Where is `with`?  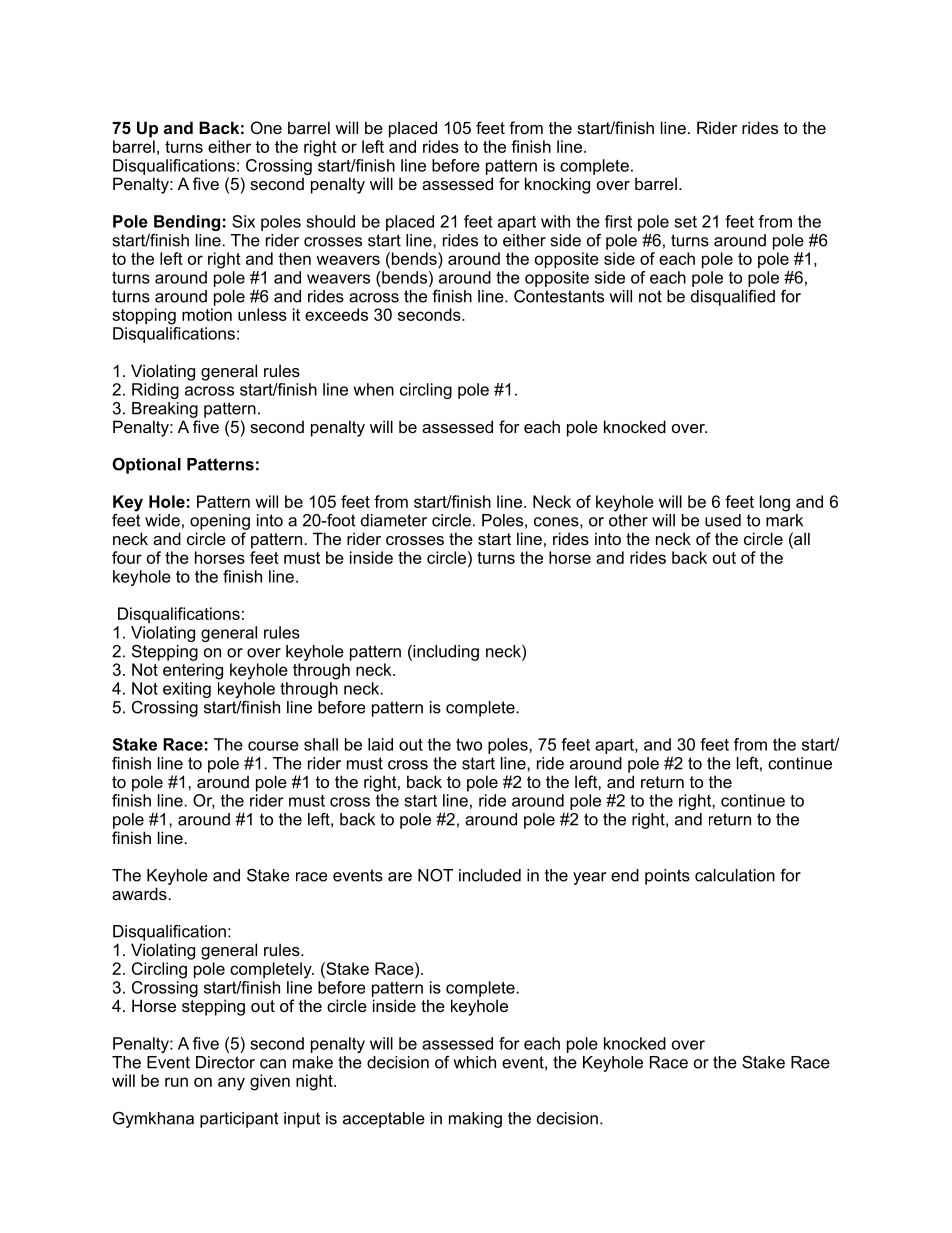
with is located at coordinates (555, 221).
